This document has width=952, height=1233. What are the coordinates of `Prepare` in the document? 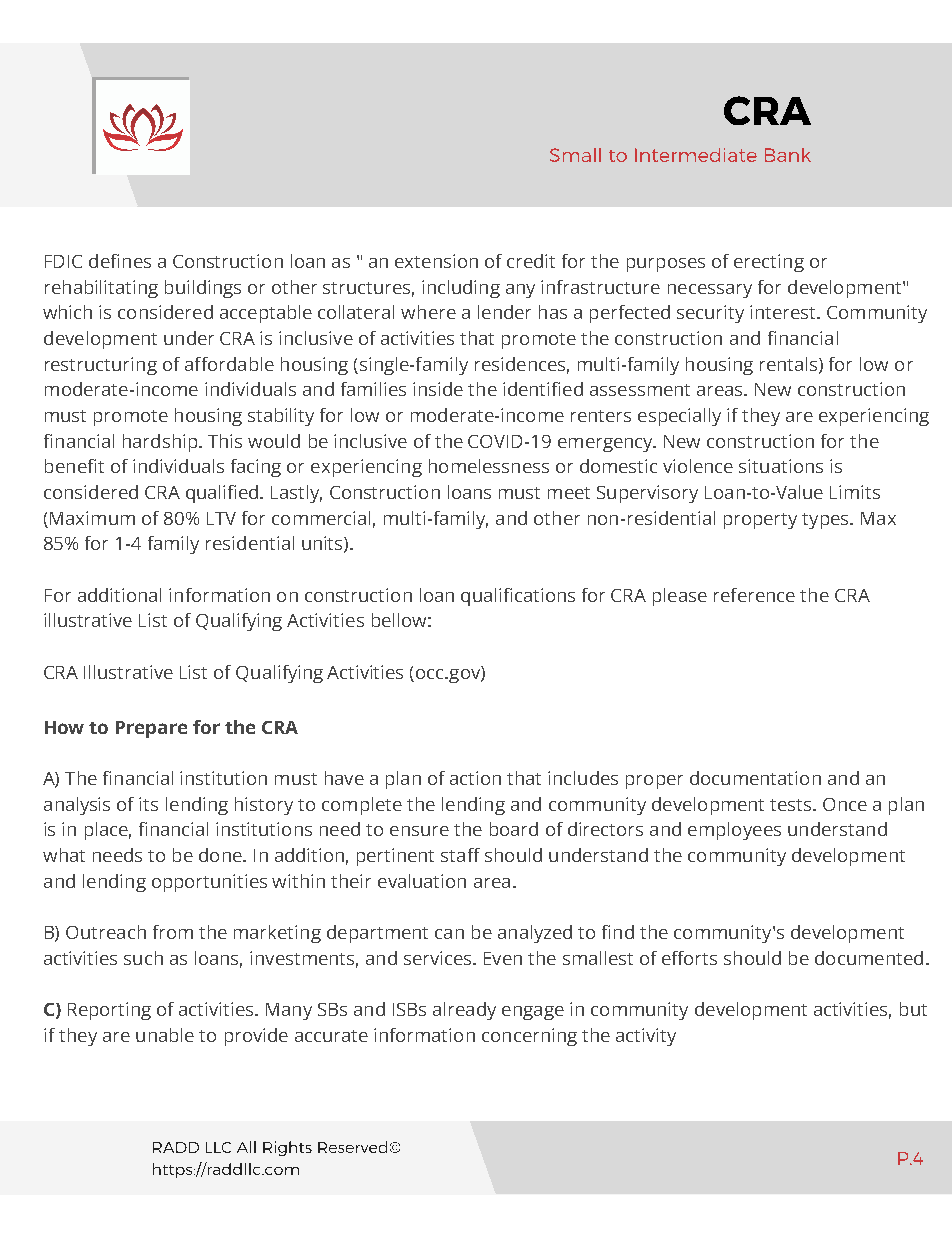 It's located at (151, 729).
